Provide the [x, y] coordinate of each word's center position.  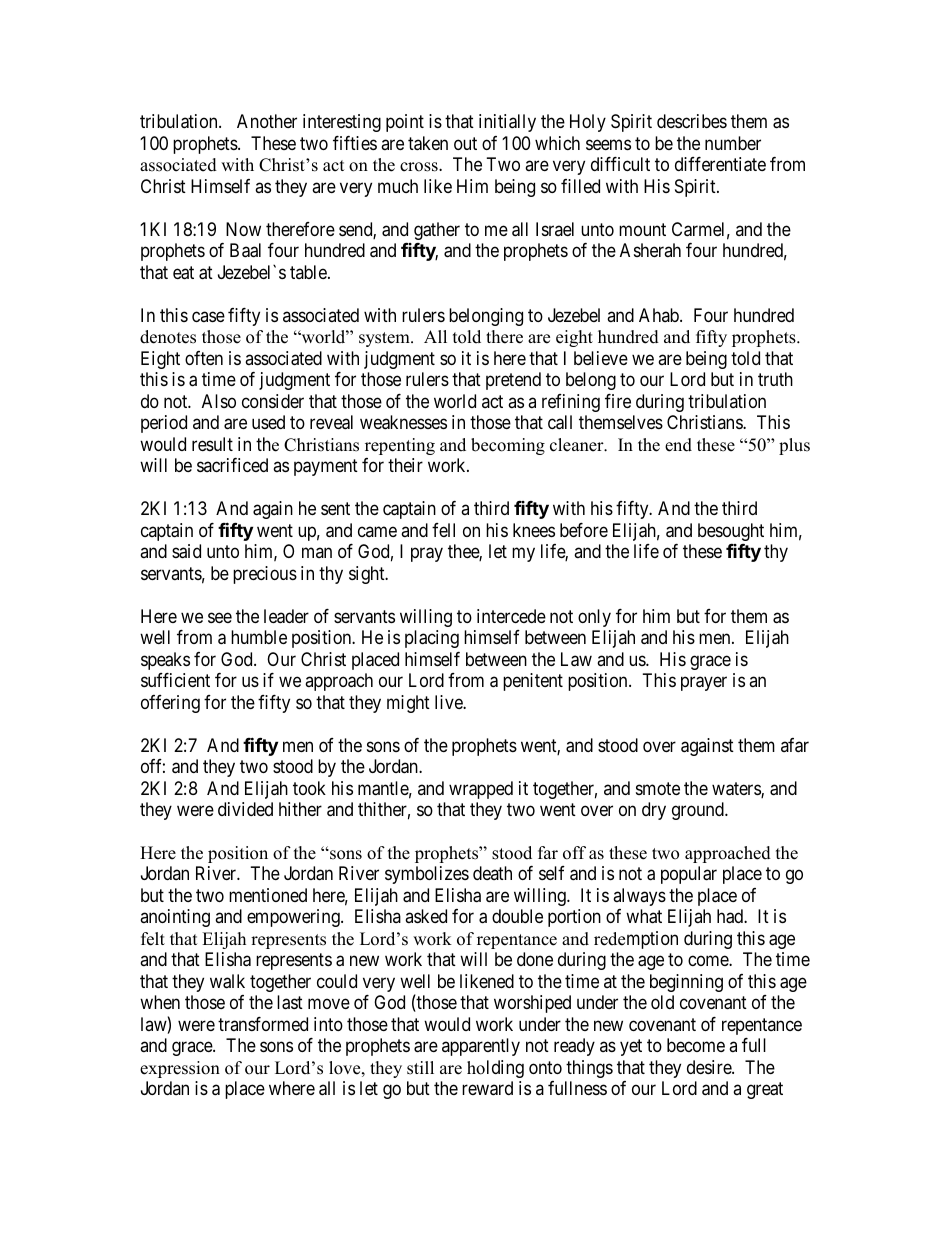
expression [180, 1069]
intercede [511, 616]
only [594, 618]
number [733, 143]
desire [710, 1067]
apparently [481, 1047]
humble [259, 637]
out [465, 143]
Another [267, 121]
